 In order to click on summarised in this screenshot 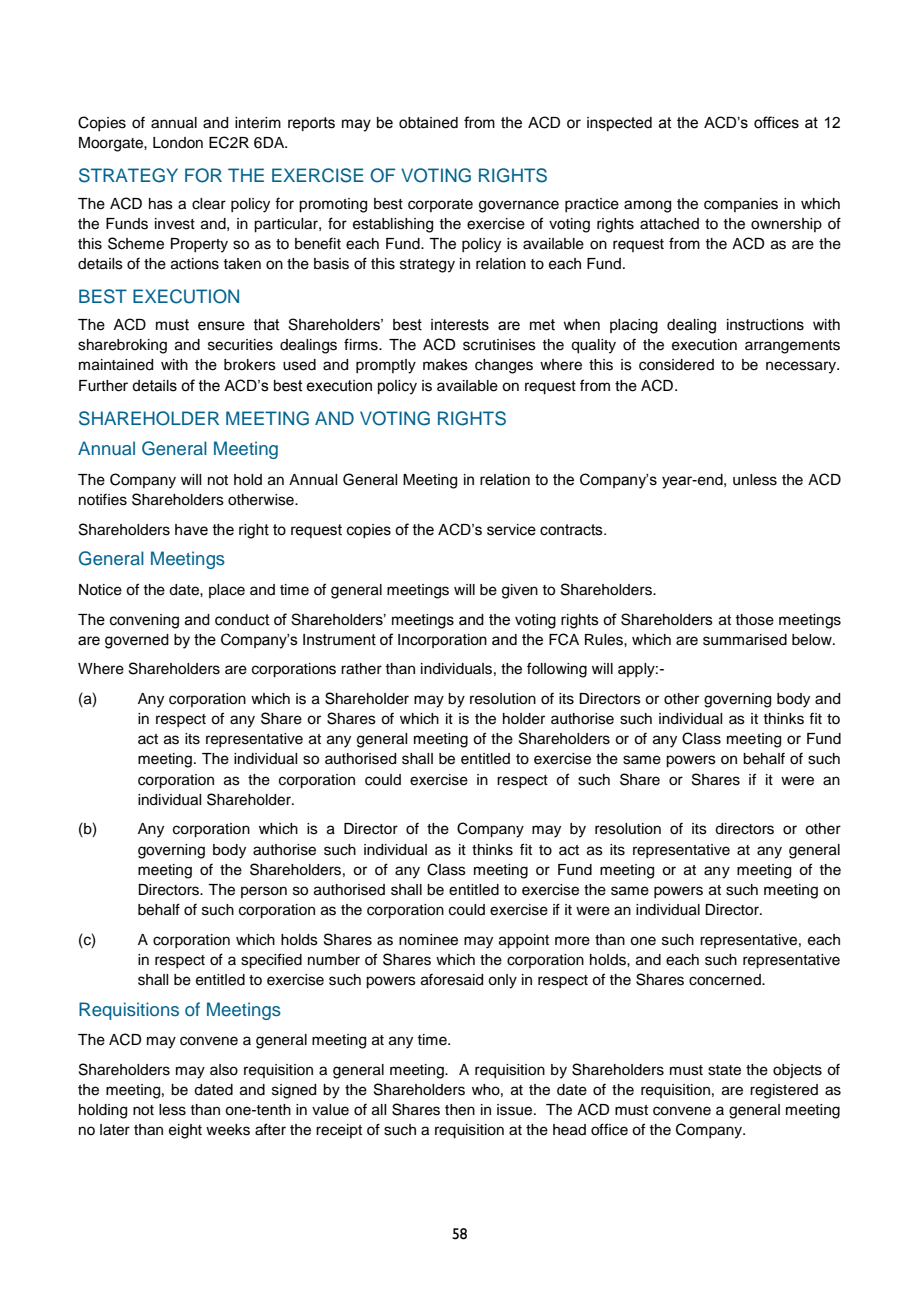, I will do `click(745, 640)`.
